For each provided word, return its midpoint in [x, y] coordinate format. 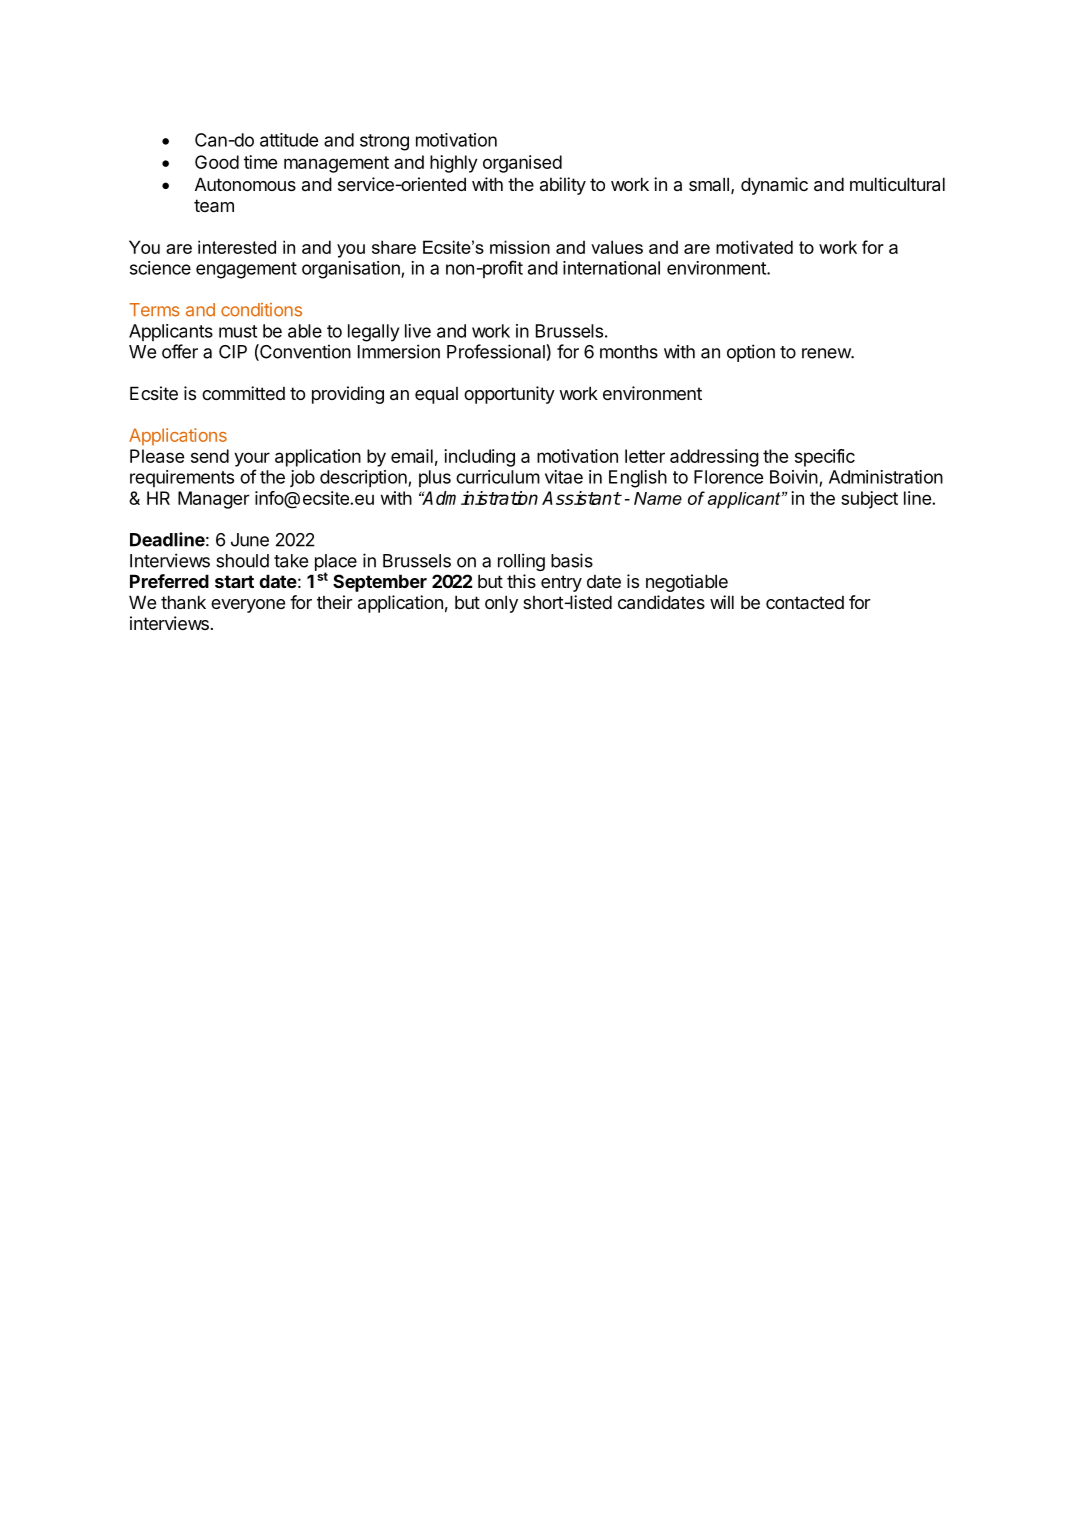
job [302, 478]
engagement [246, 270]
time [260, 162]
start [234, 581]
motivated [754, 247]
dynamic [774, 186]
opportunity [509, 395]
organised [522, 164]
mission [520, 247]
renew [827, 353]
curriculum [498, 477]
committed [243, 393]
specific [825, 458]
